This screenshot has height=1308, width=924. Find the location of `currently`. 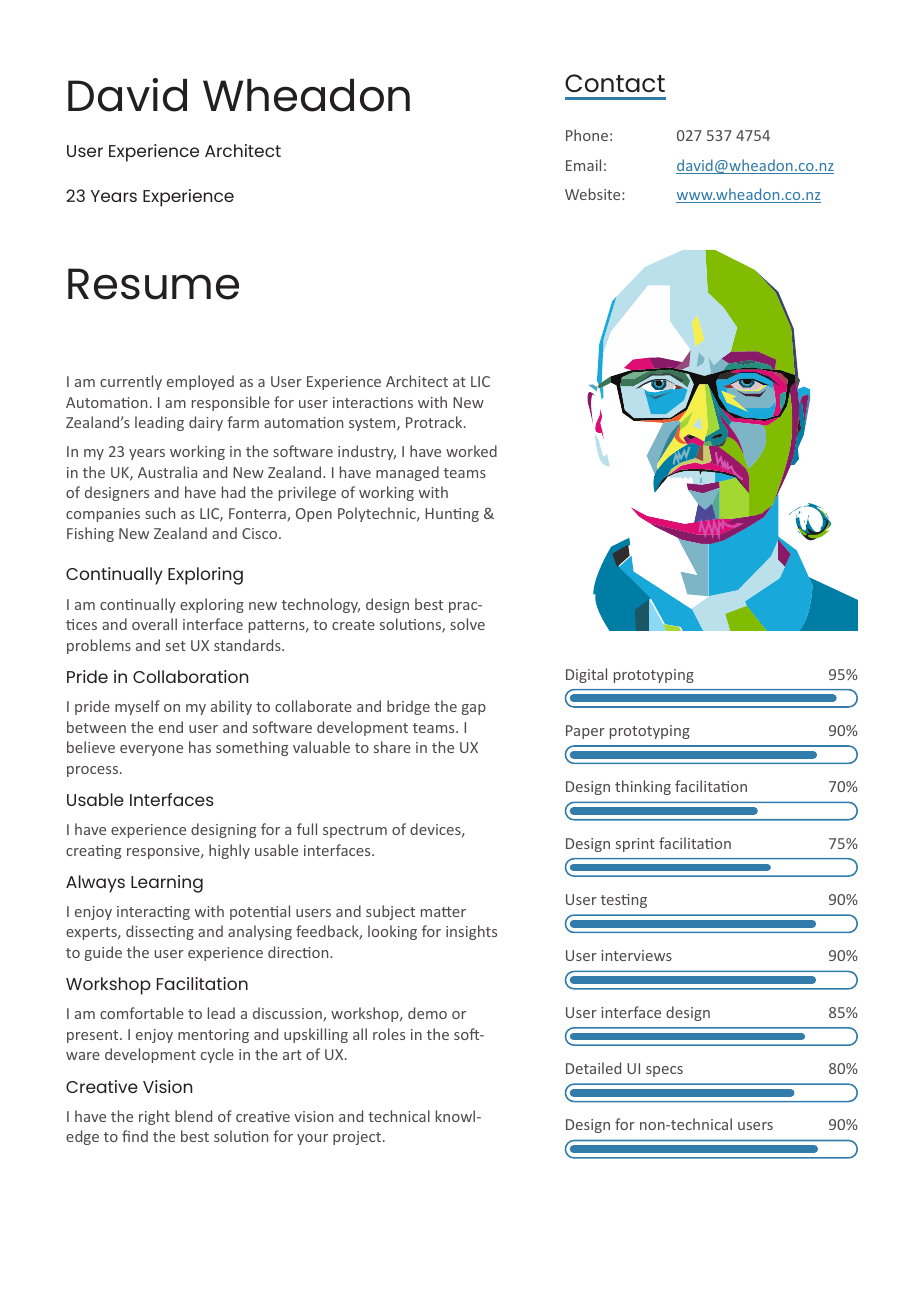

currently is located at coordinates (131, 382).
